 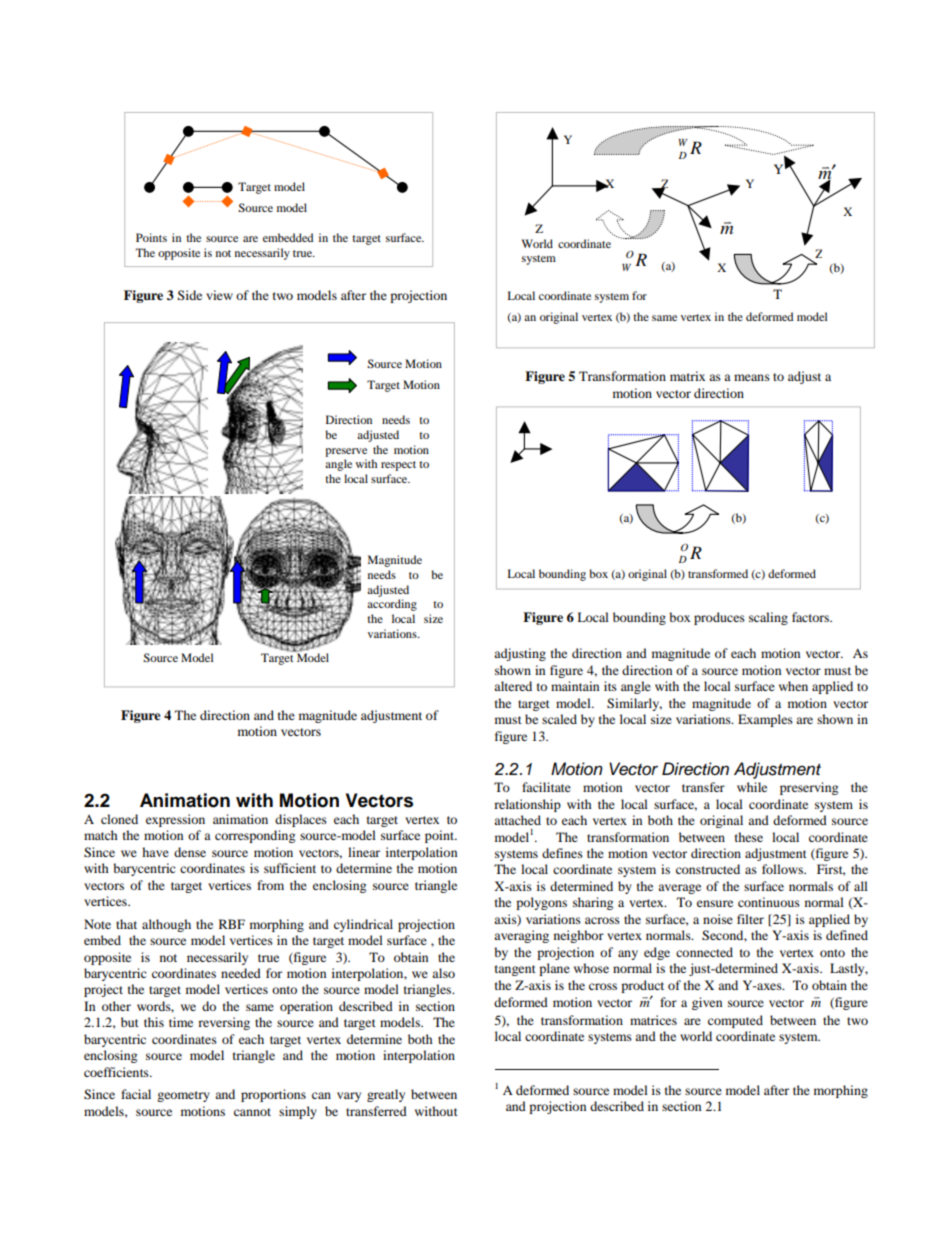 What do you see at coordinates (718, 573) in the screenshot?
I see `transformed` at bounding box center [718, 573].
